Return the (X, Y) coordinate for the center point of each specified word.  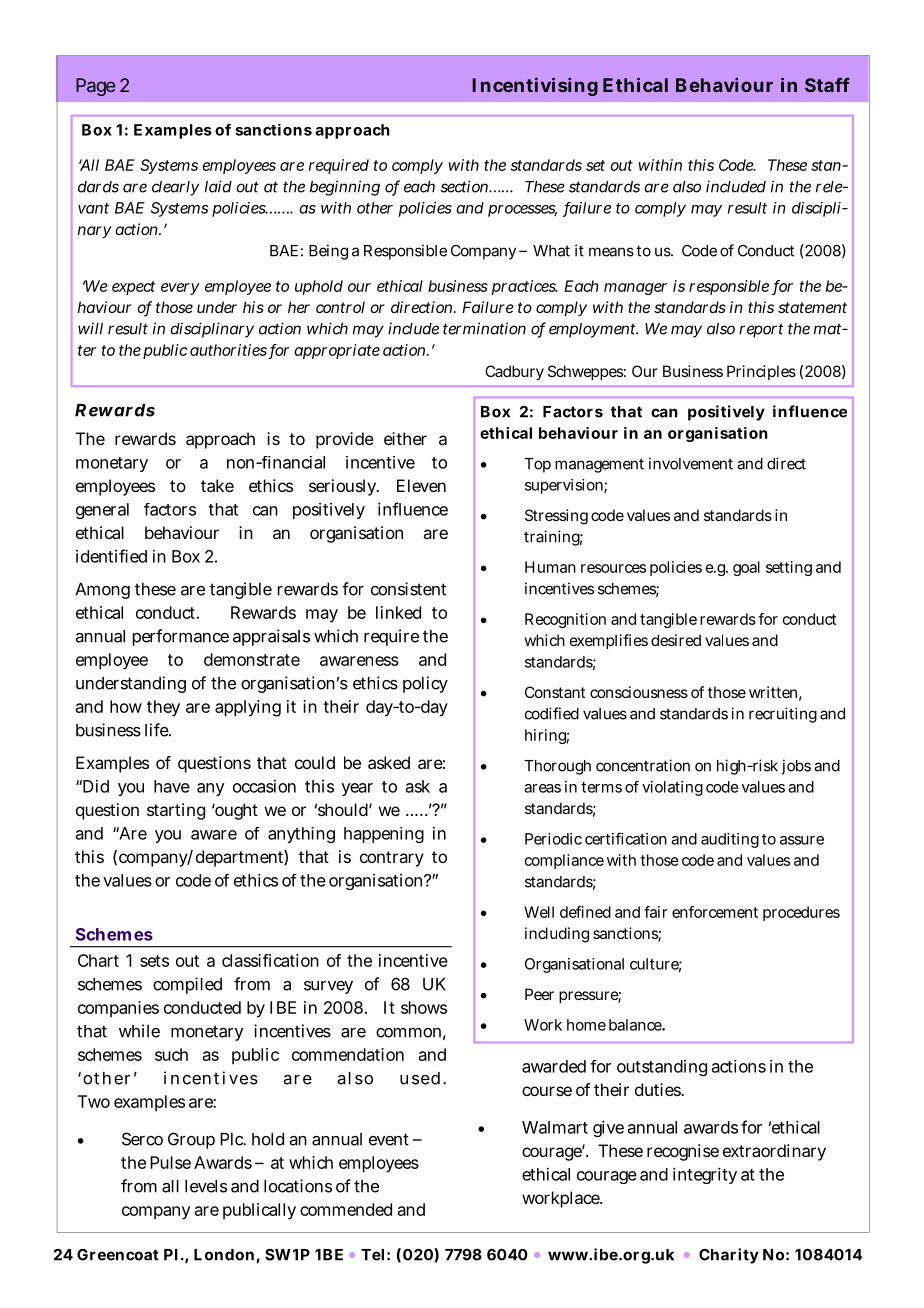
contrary (392, 859)
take (217, 485)
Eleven (421, 485)
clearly (175, 188)
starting (176, 811)
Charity (729, 1256)
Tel (372, 1255)
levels (206, 1186)
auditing (730, 840)
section (466, 186)
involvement (691, 463)
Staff (827, 85)
